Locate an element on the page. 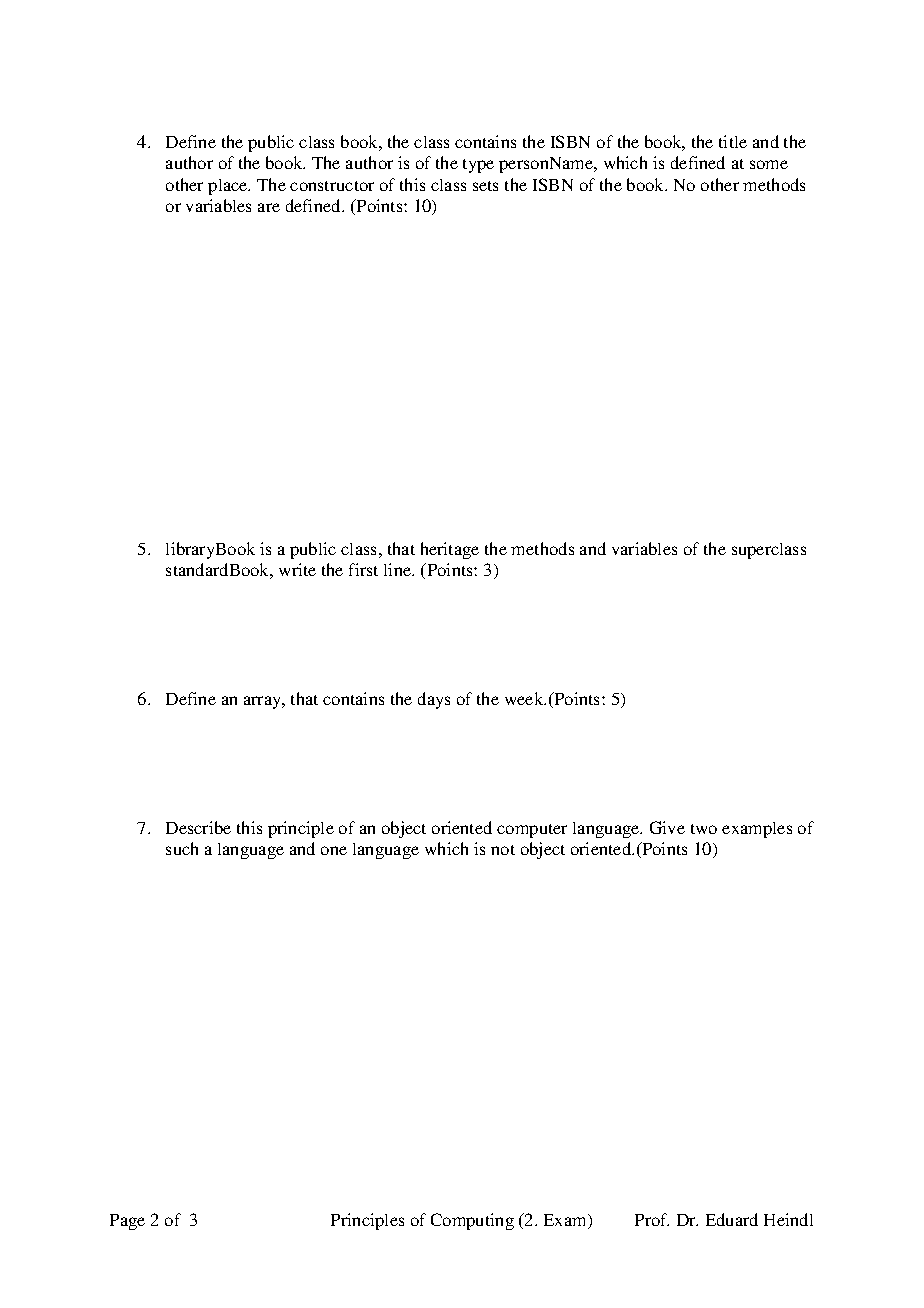 The image size is (924, 1308). type is located at coordinates (478, 166).
